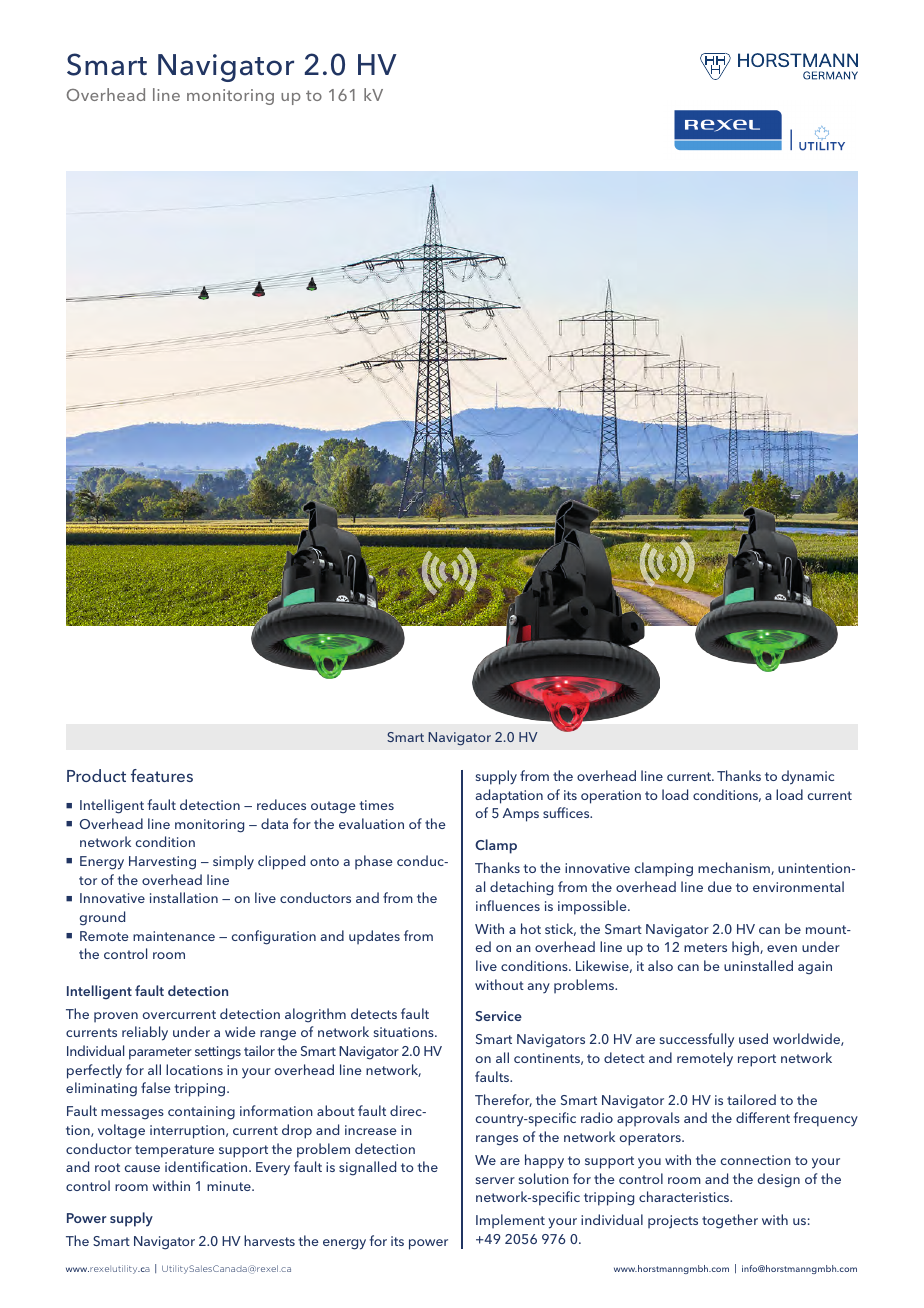 This screenshot has width=924, height=1308. What do you see at coordinates (705, 947) in the screenshot?
I see `meters` at bounding box center [705, 947].
